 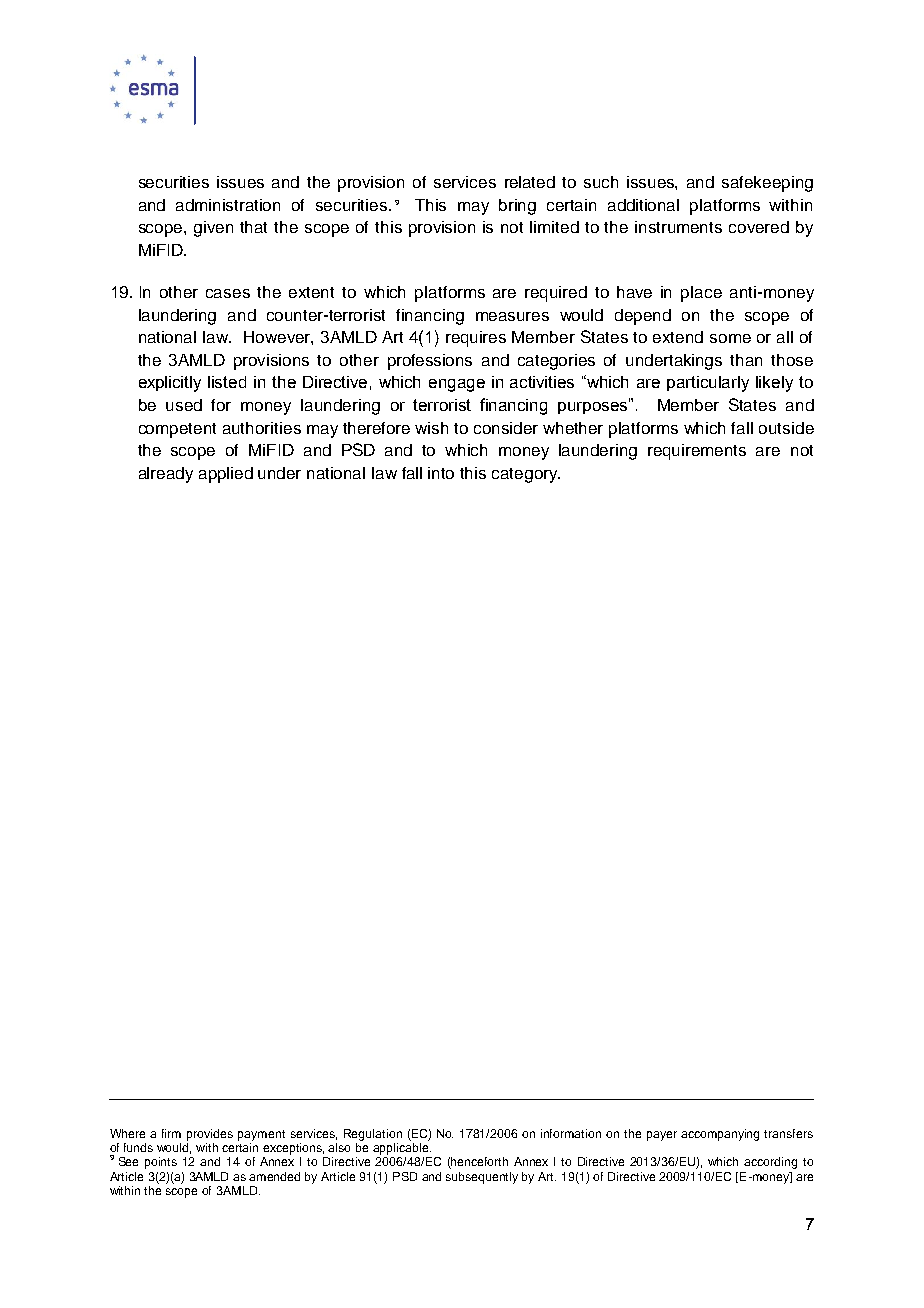 I want to click on instruments, so click(x=678, y=227).
